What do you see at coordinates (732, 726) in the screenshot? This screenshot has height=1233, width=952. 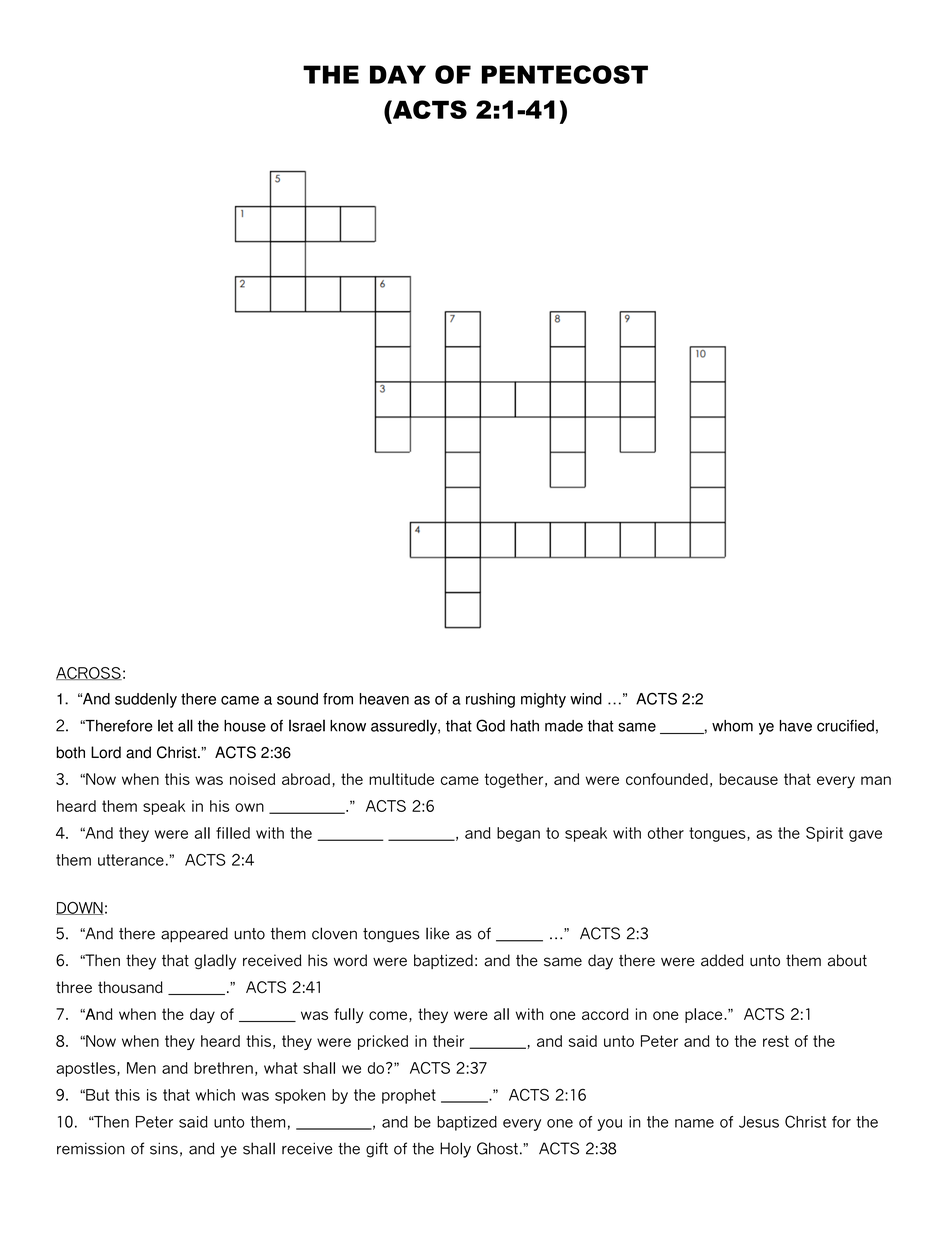 I see `whom` at bounding box center [732, 726].
